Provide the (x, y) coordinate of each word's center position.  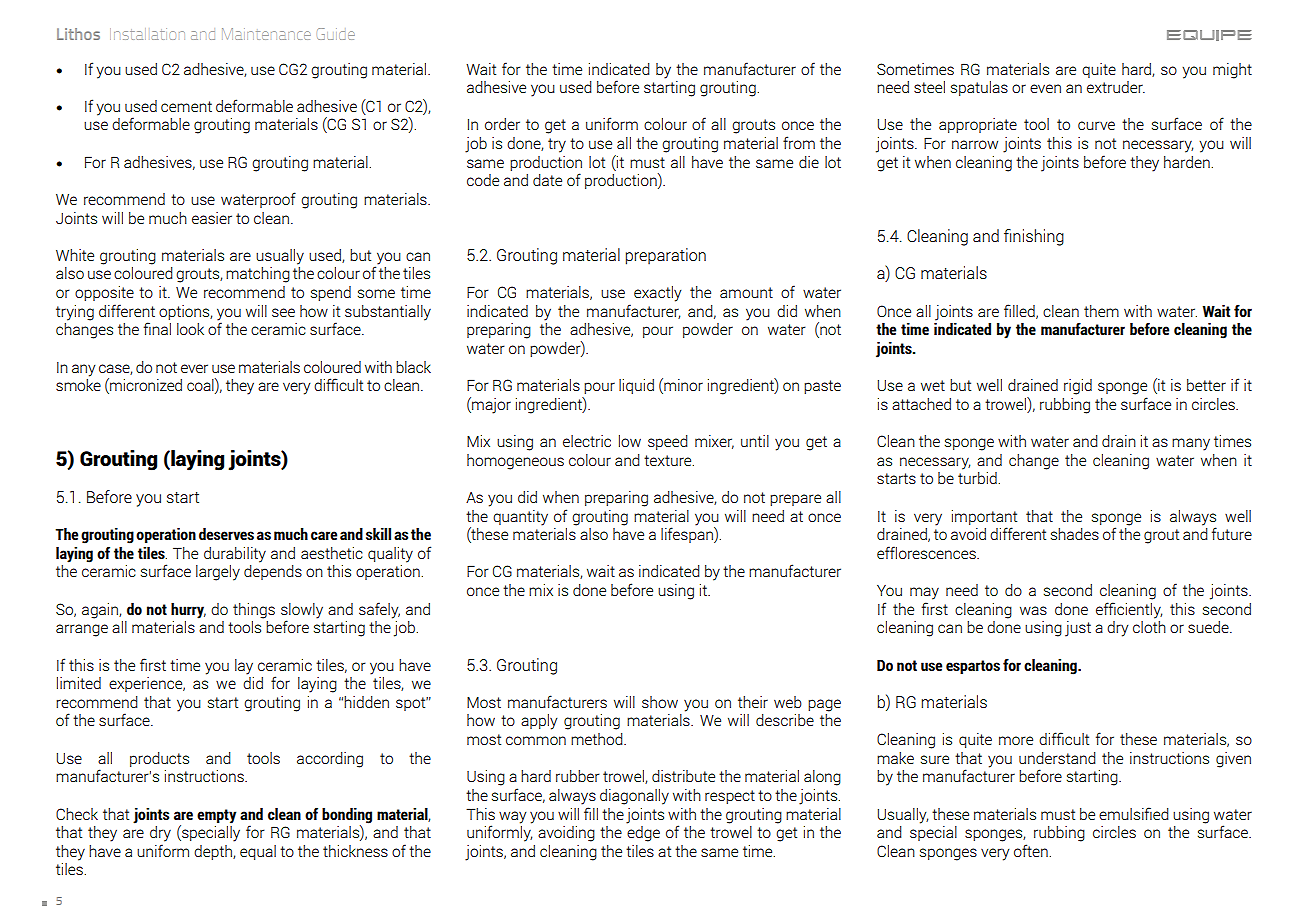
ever (194, 368)
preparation (666, 256)
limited (79, 683)
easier (212, 218)
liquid (636, 386)
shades (1075, 534)
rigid (1078, 387)
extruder (1116, 87)
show (660, 702)
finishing (1034, 237)
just (1078, 629)
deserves (226, 534)
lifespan (688, 535)
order (502, 124)
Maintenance (266, 34)
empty (216, 816)
